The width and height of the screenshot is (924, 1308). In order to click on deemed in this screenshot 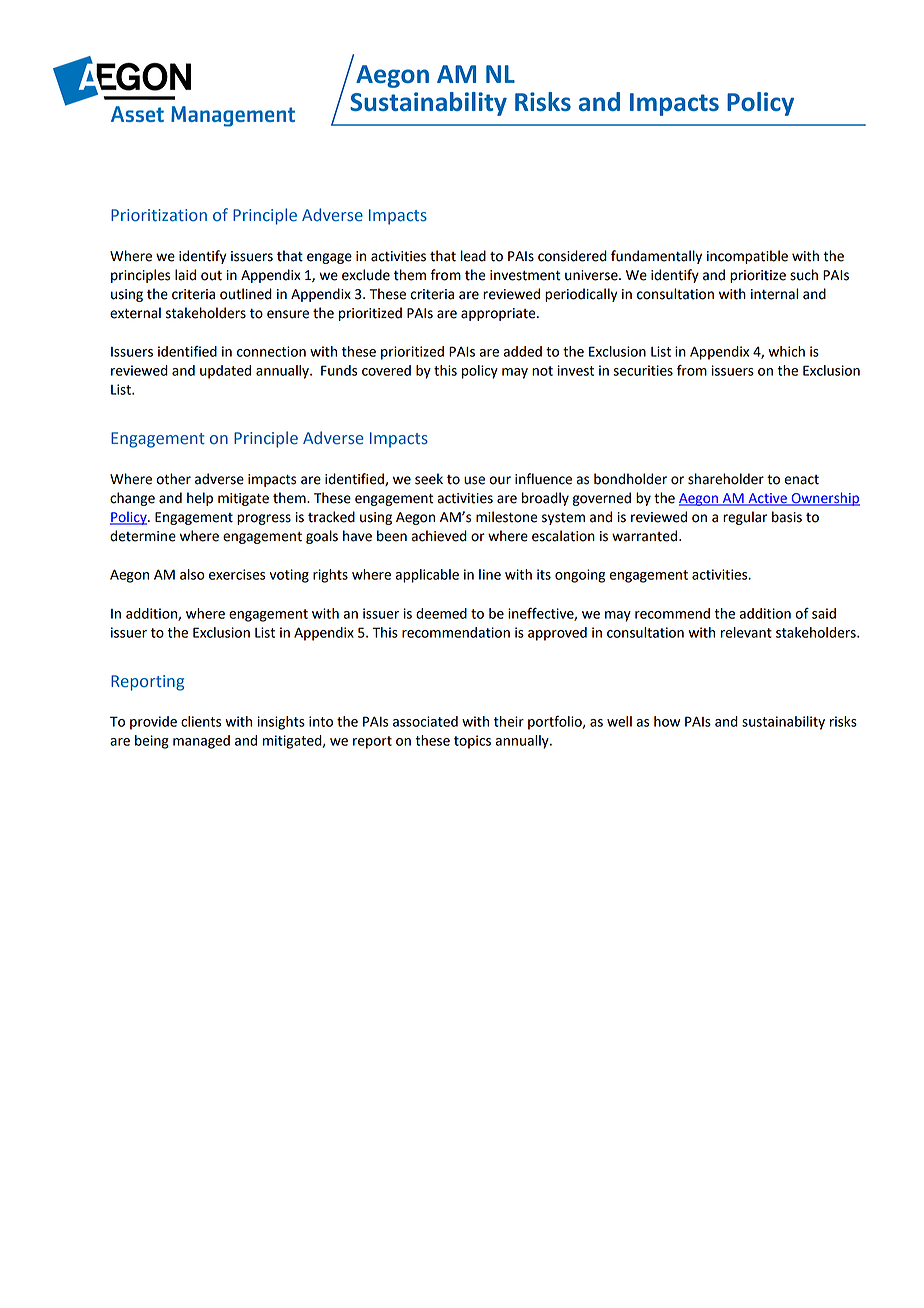, I will do `click(441, 613)`.
